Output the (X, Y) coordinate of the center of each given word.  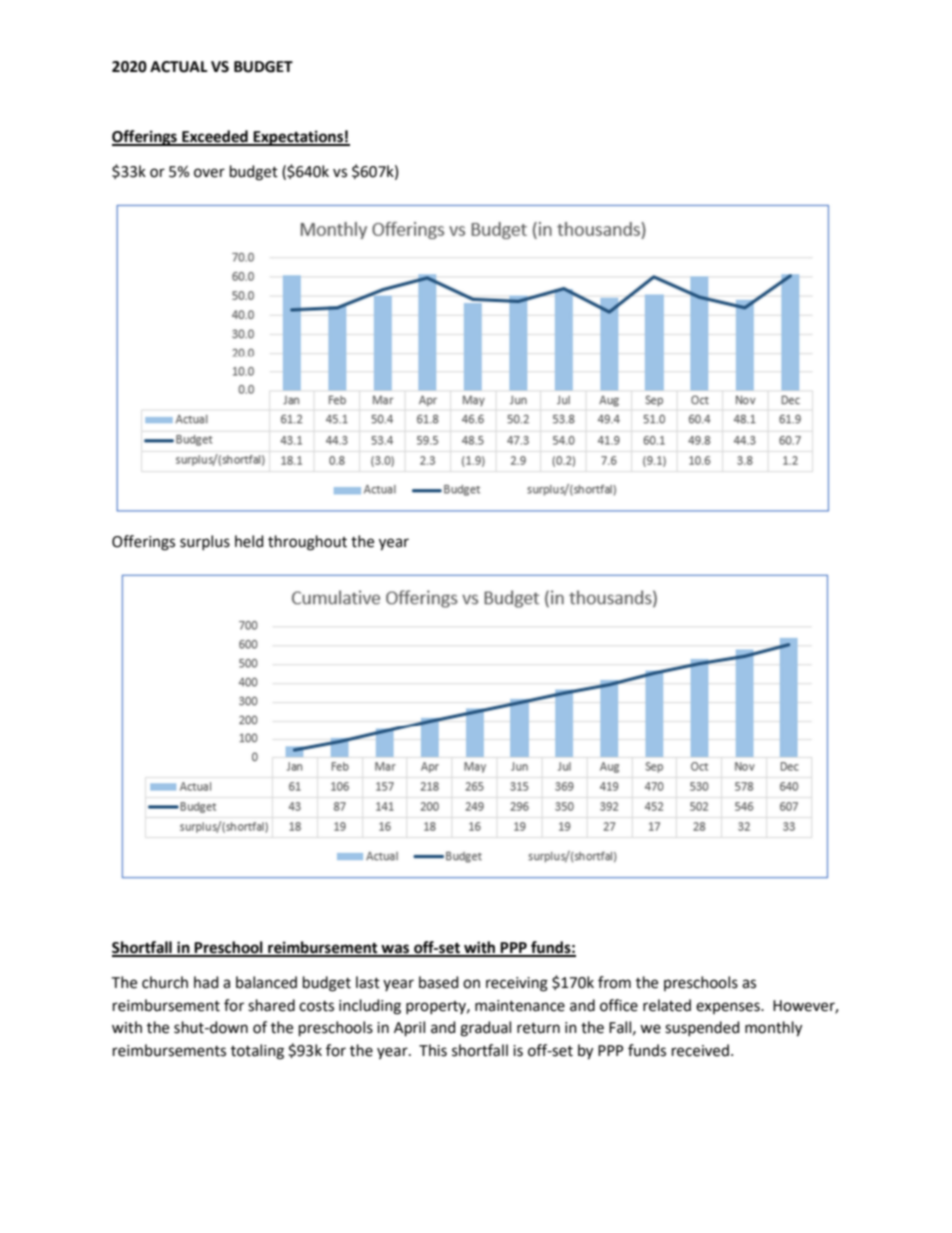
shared (271, 1005)
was (395, 950)
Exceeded (215, 137)
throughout (307, 543)
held (249, 541)
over (209, 173)
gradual (485, 1029)
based (439, 982)
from (614, 982)
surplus (205, 542)
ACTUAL (179, 67)
